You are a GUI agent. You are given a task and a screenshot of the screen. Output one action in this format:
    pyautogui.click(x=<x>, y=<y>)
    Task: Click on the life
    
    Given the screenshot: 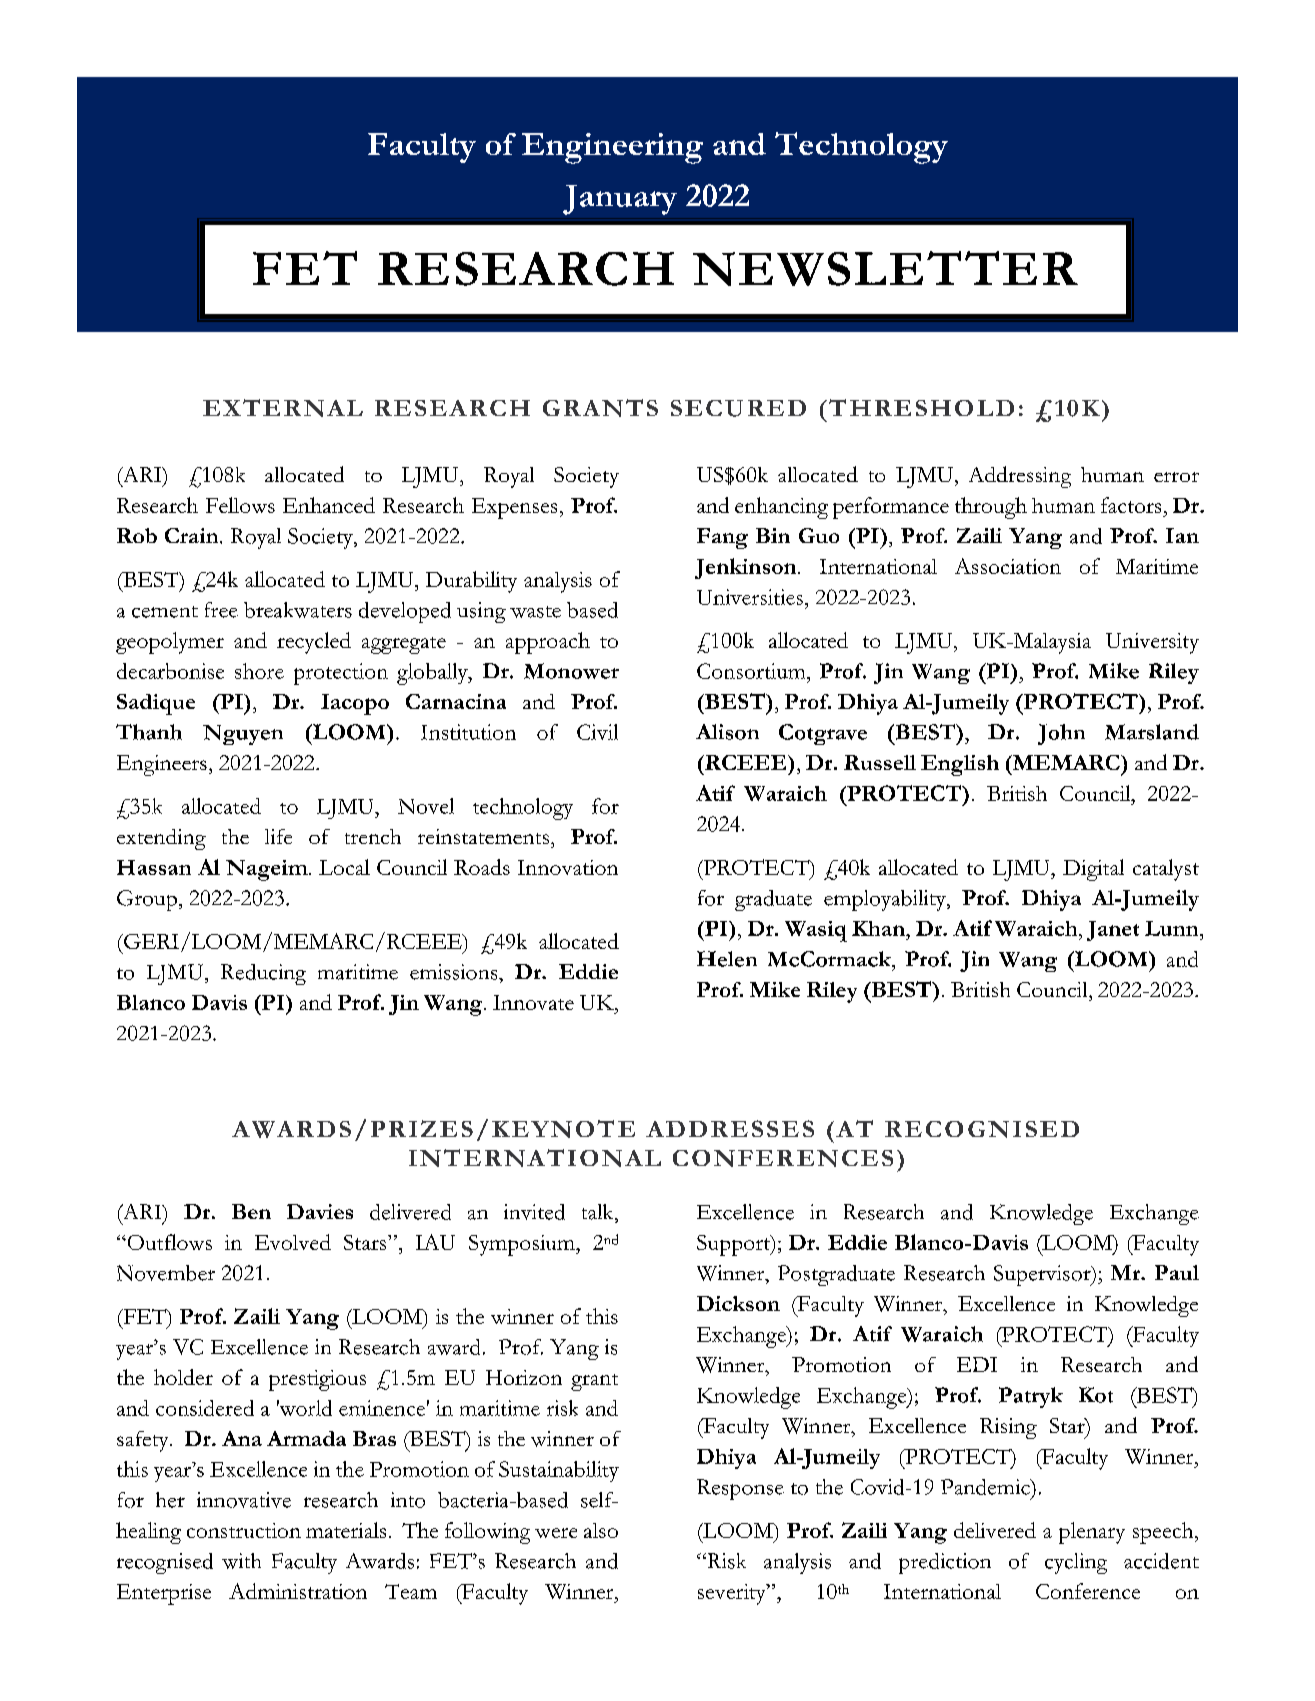 What is the action you would take?
    pyautogui.click(x=278, y=836)
